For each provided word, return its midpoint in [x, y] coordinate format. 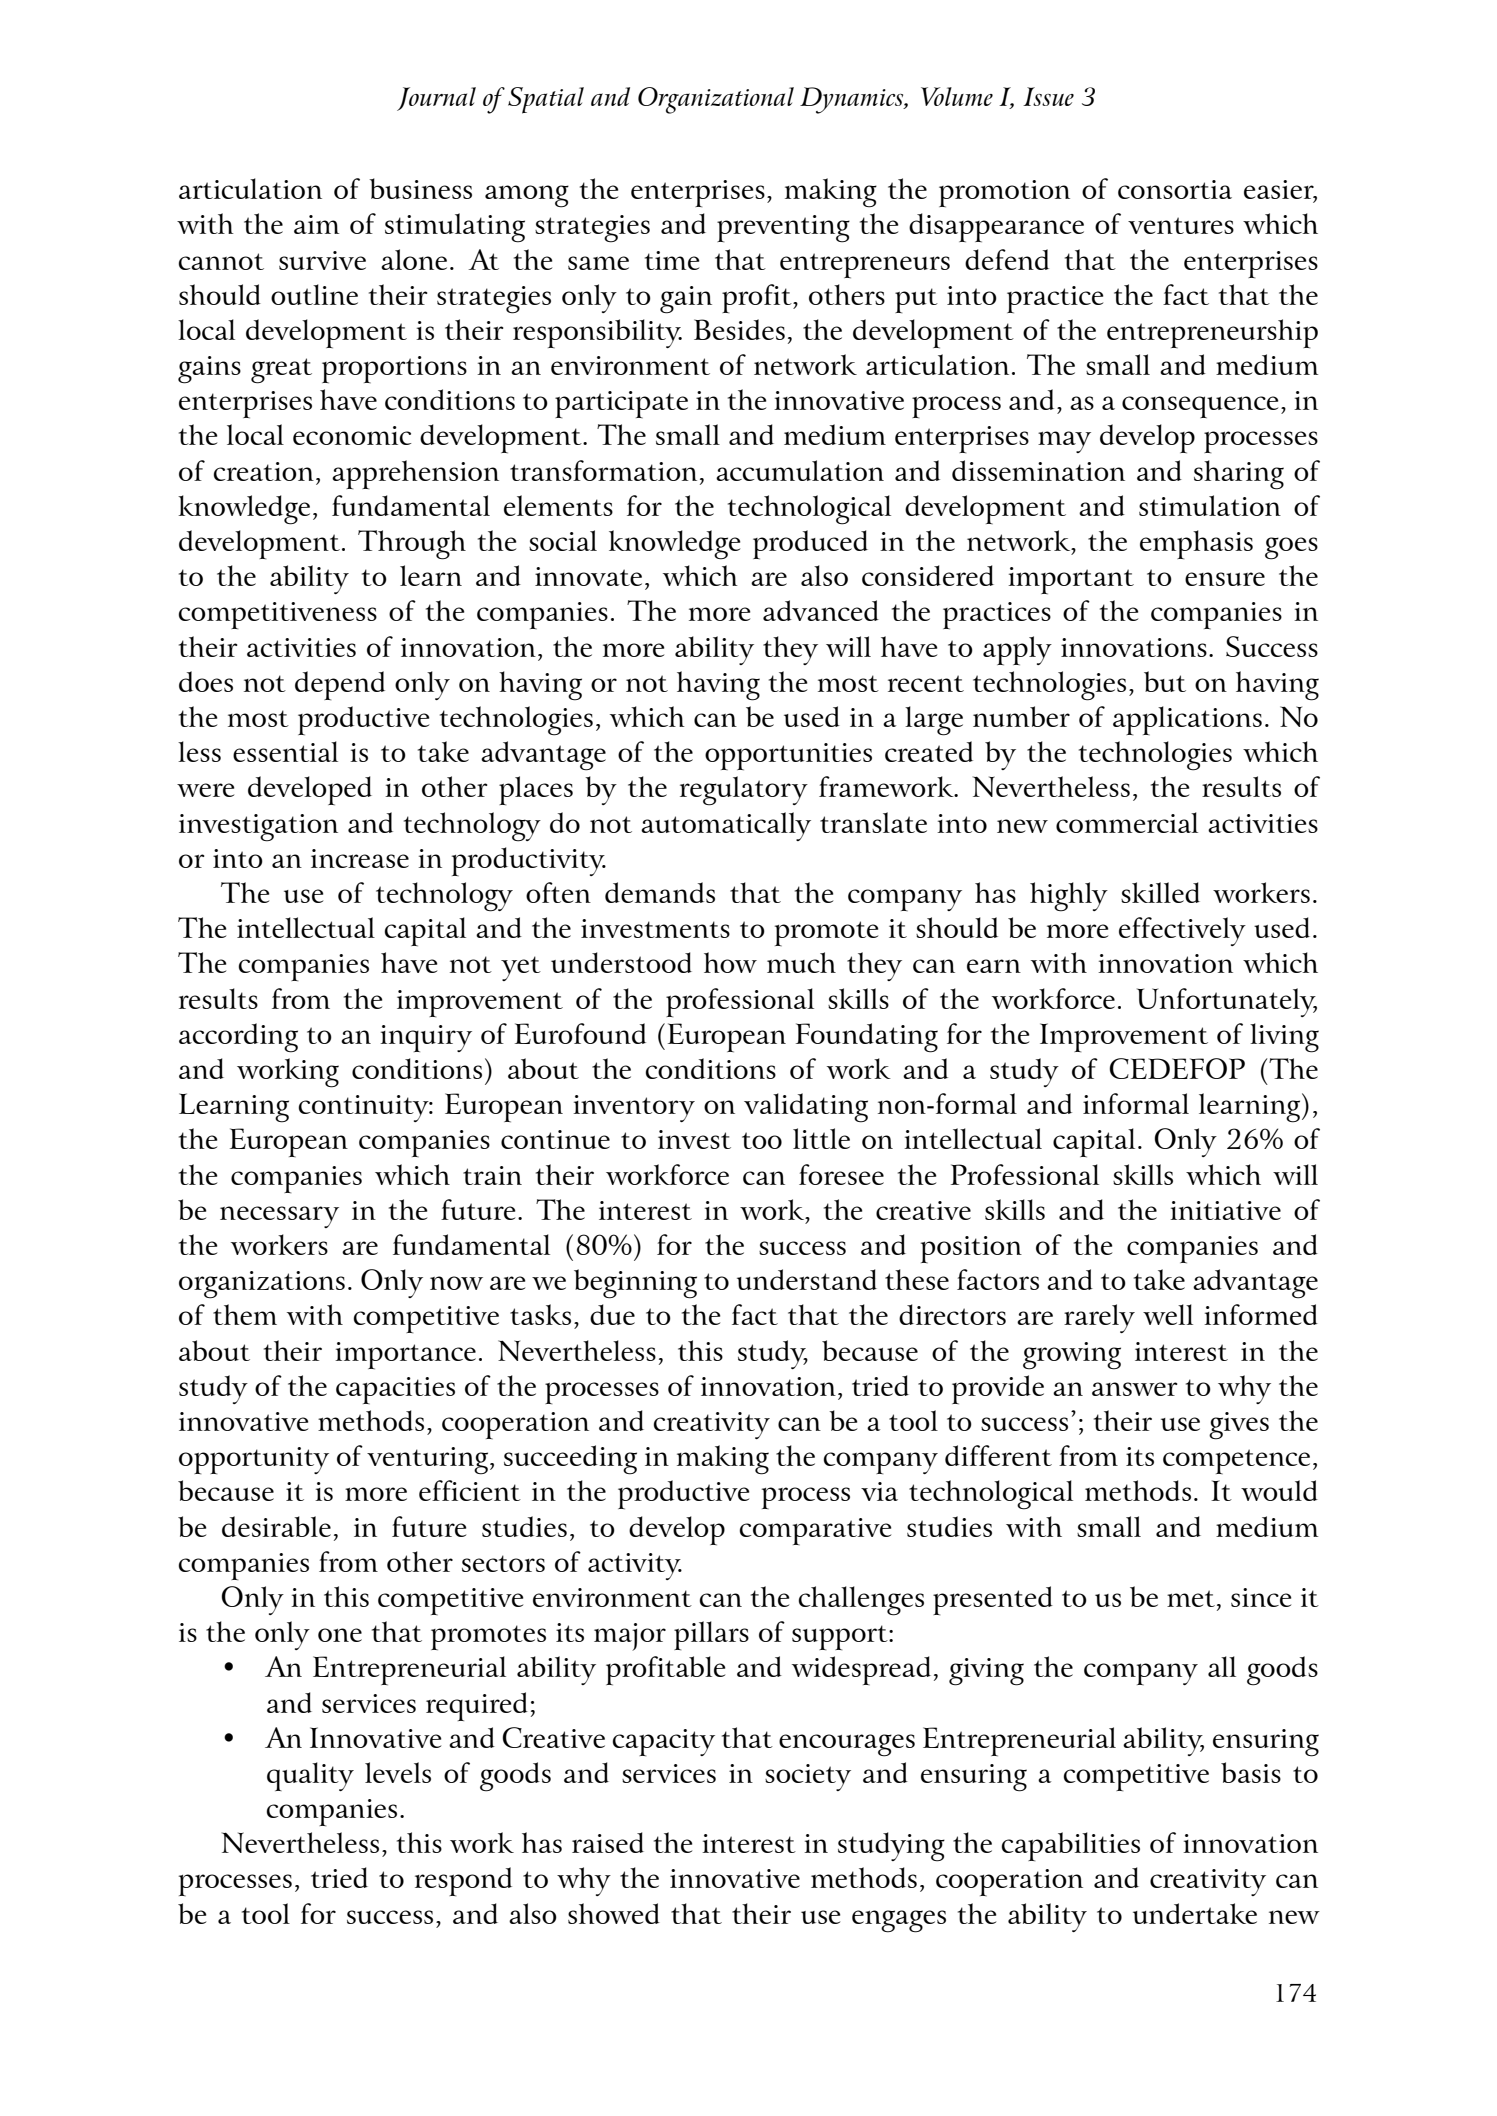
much [801, 962]
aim [316, 224]
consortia [1175, 189]
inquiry [426, 1038]
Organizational [716, 100]
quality [310, 1776]
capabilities [1071, 1846]
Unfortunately [1227, 1002]
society [808, 1777]
